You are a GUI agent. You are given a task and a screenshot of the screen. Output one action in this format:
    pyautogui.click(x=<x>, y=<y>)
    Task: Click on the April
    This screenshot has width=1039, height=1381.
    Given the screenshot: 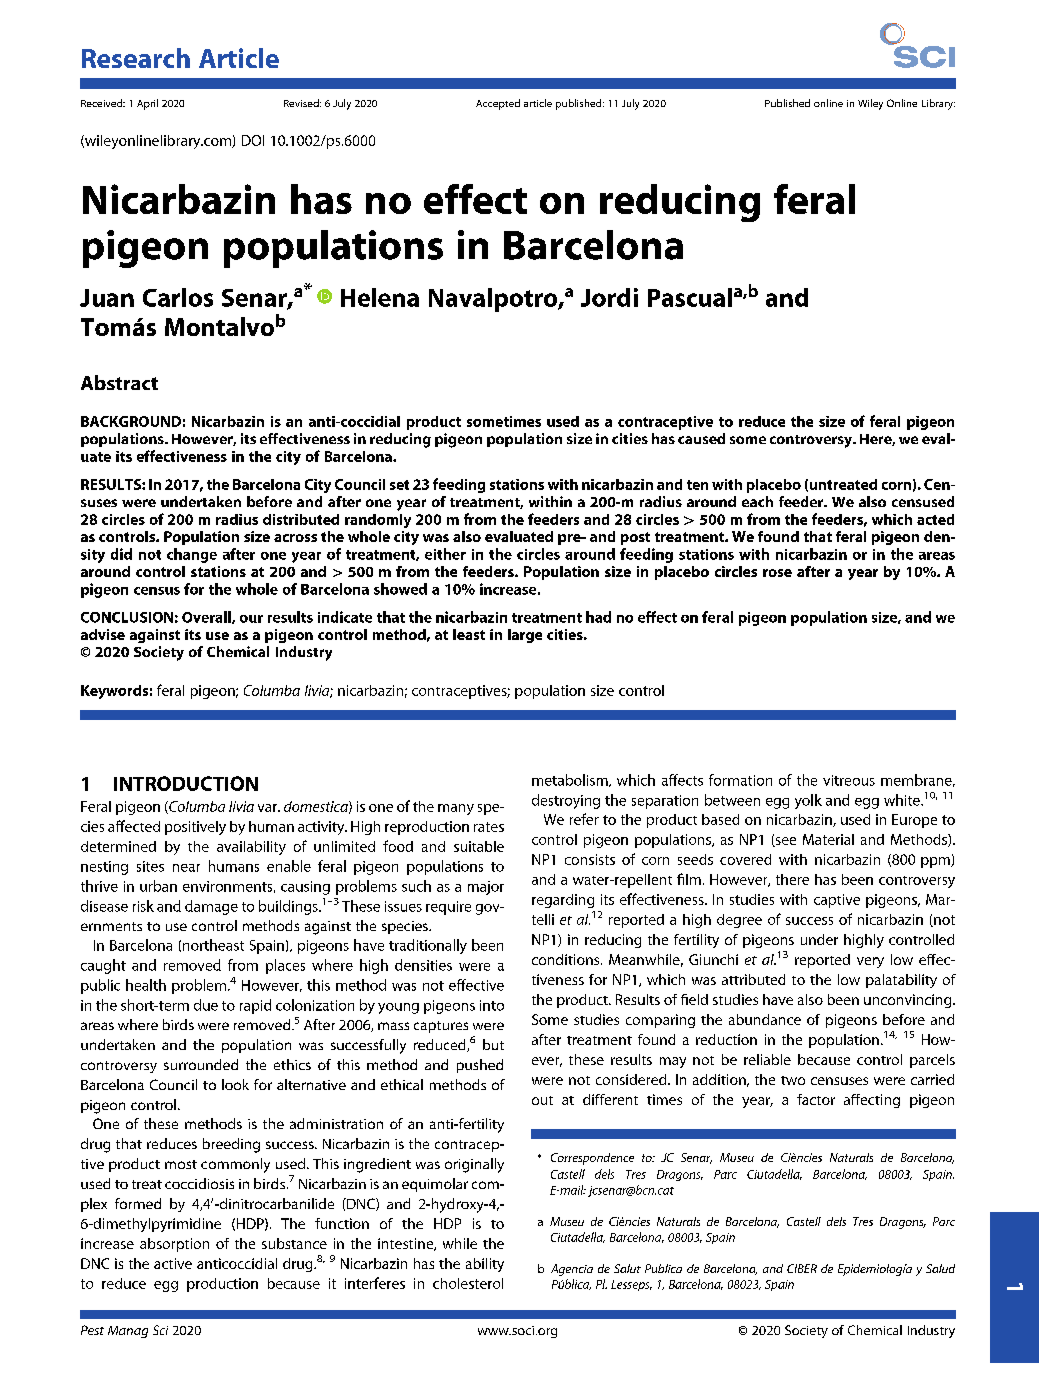 What is the action you would take?
    pyautogui.click(x=147, y=104)
